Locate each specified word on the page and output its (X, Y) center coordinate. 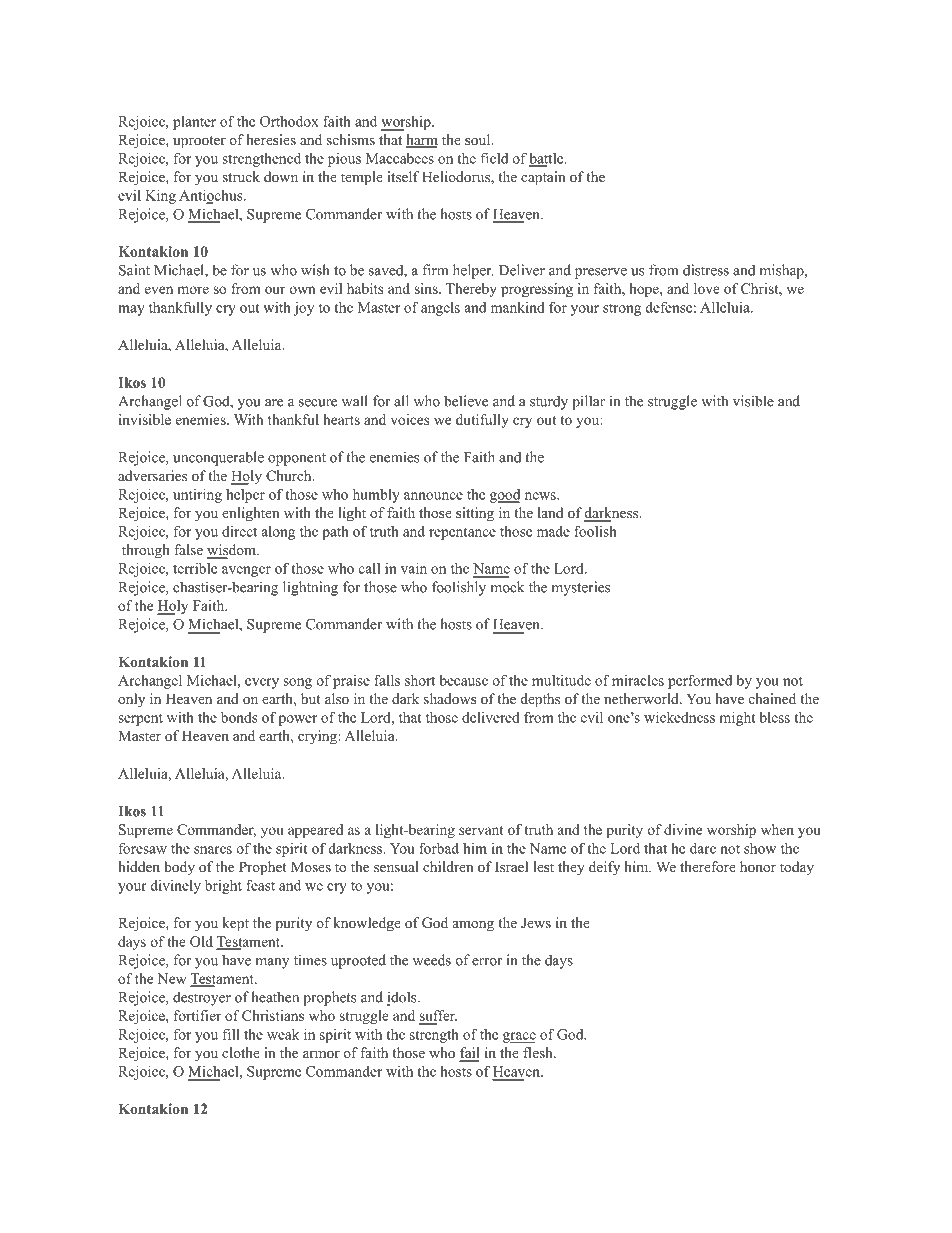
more (193, 290)
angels (440, 309)
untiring (197, 496)
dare (703, 848)
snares (213, 850)
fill (231, 1034)
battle (547, 159)
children (448, 866)
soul (479, 139)
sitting (475, 514)
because (463, 680)
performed (700, 681)
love (707, 288)
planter (194, 123)
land (550, 512)
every (262, 683)
